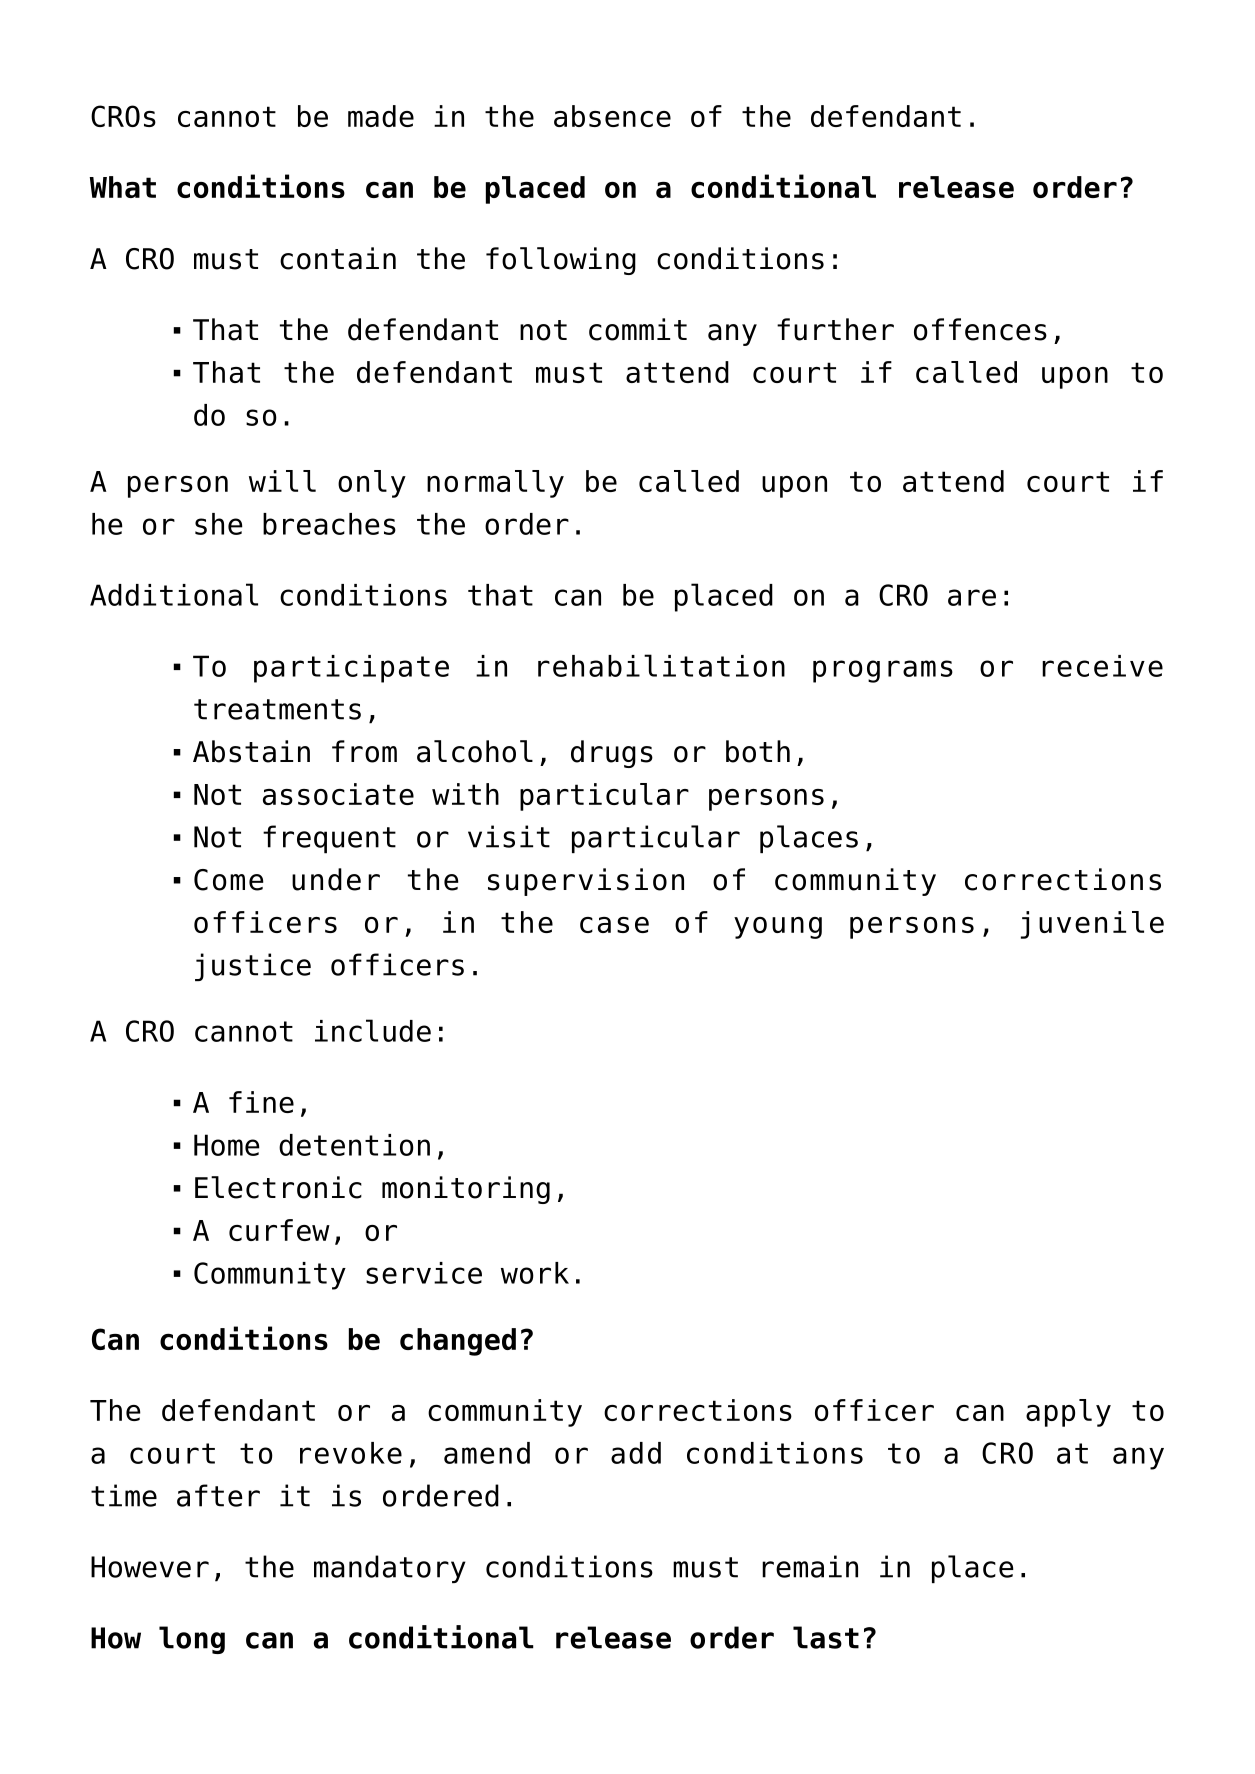 This image has height=1774, width=1255. Describe the element at coordinates (122, 187) in the image. I see `What` at that location.
